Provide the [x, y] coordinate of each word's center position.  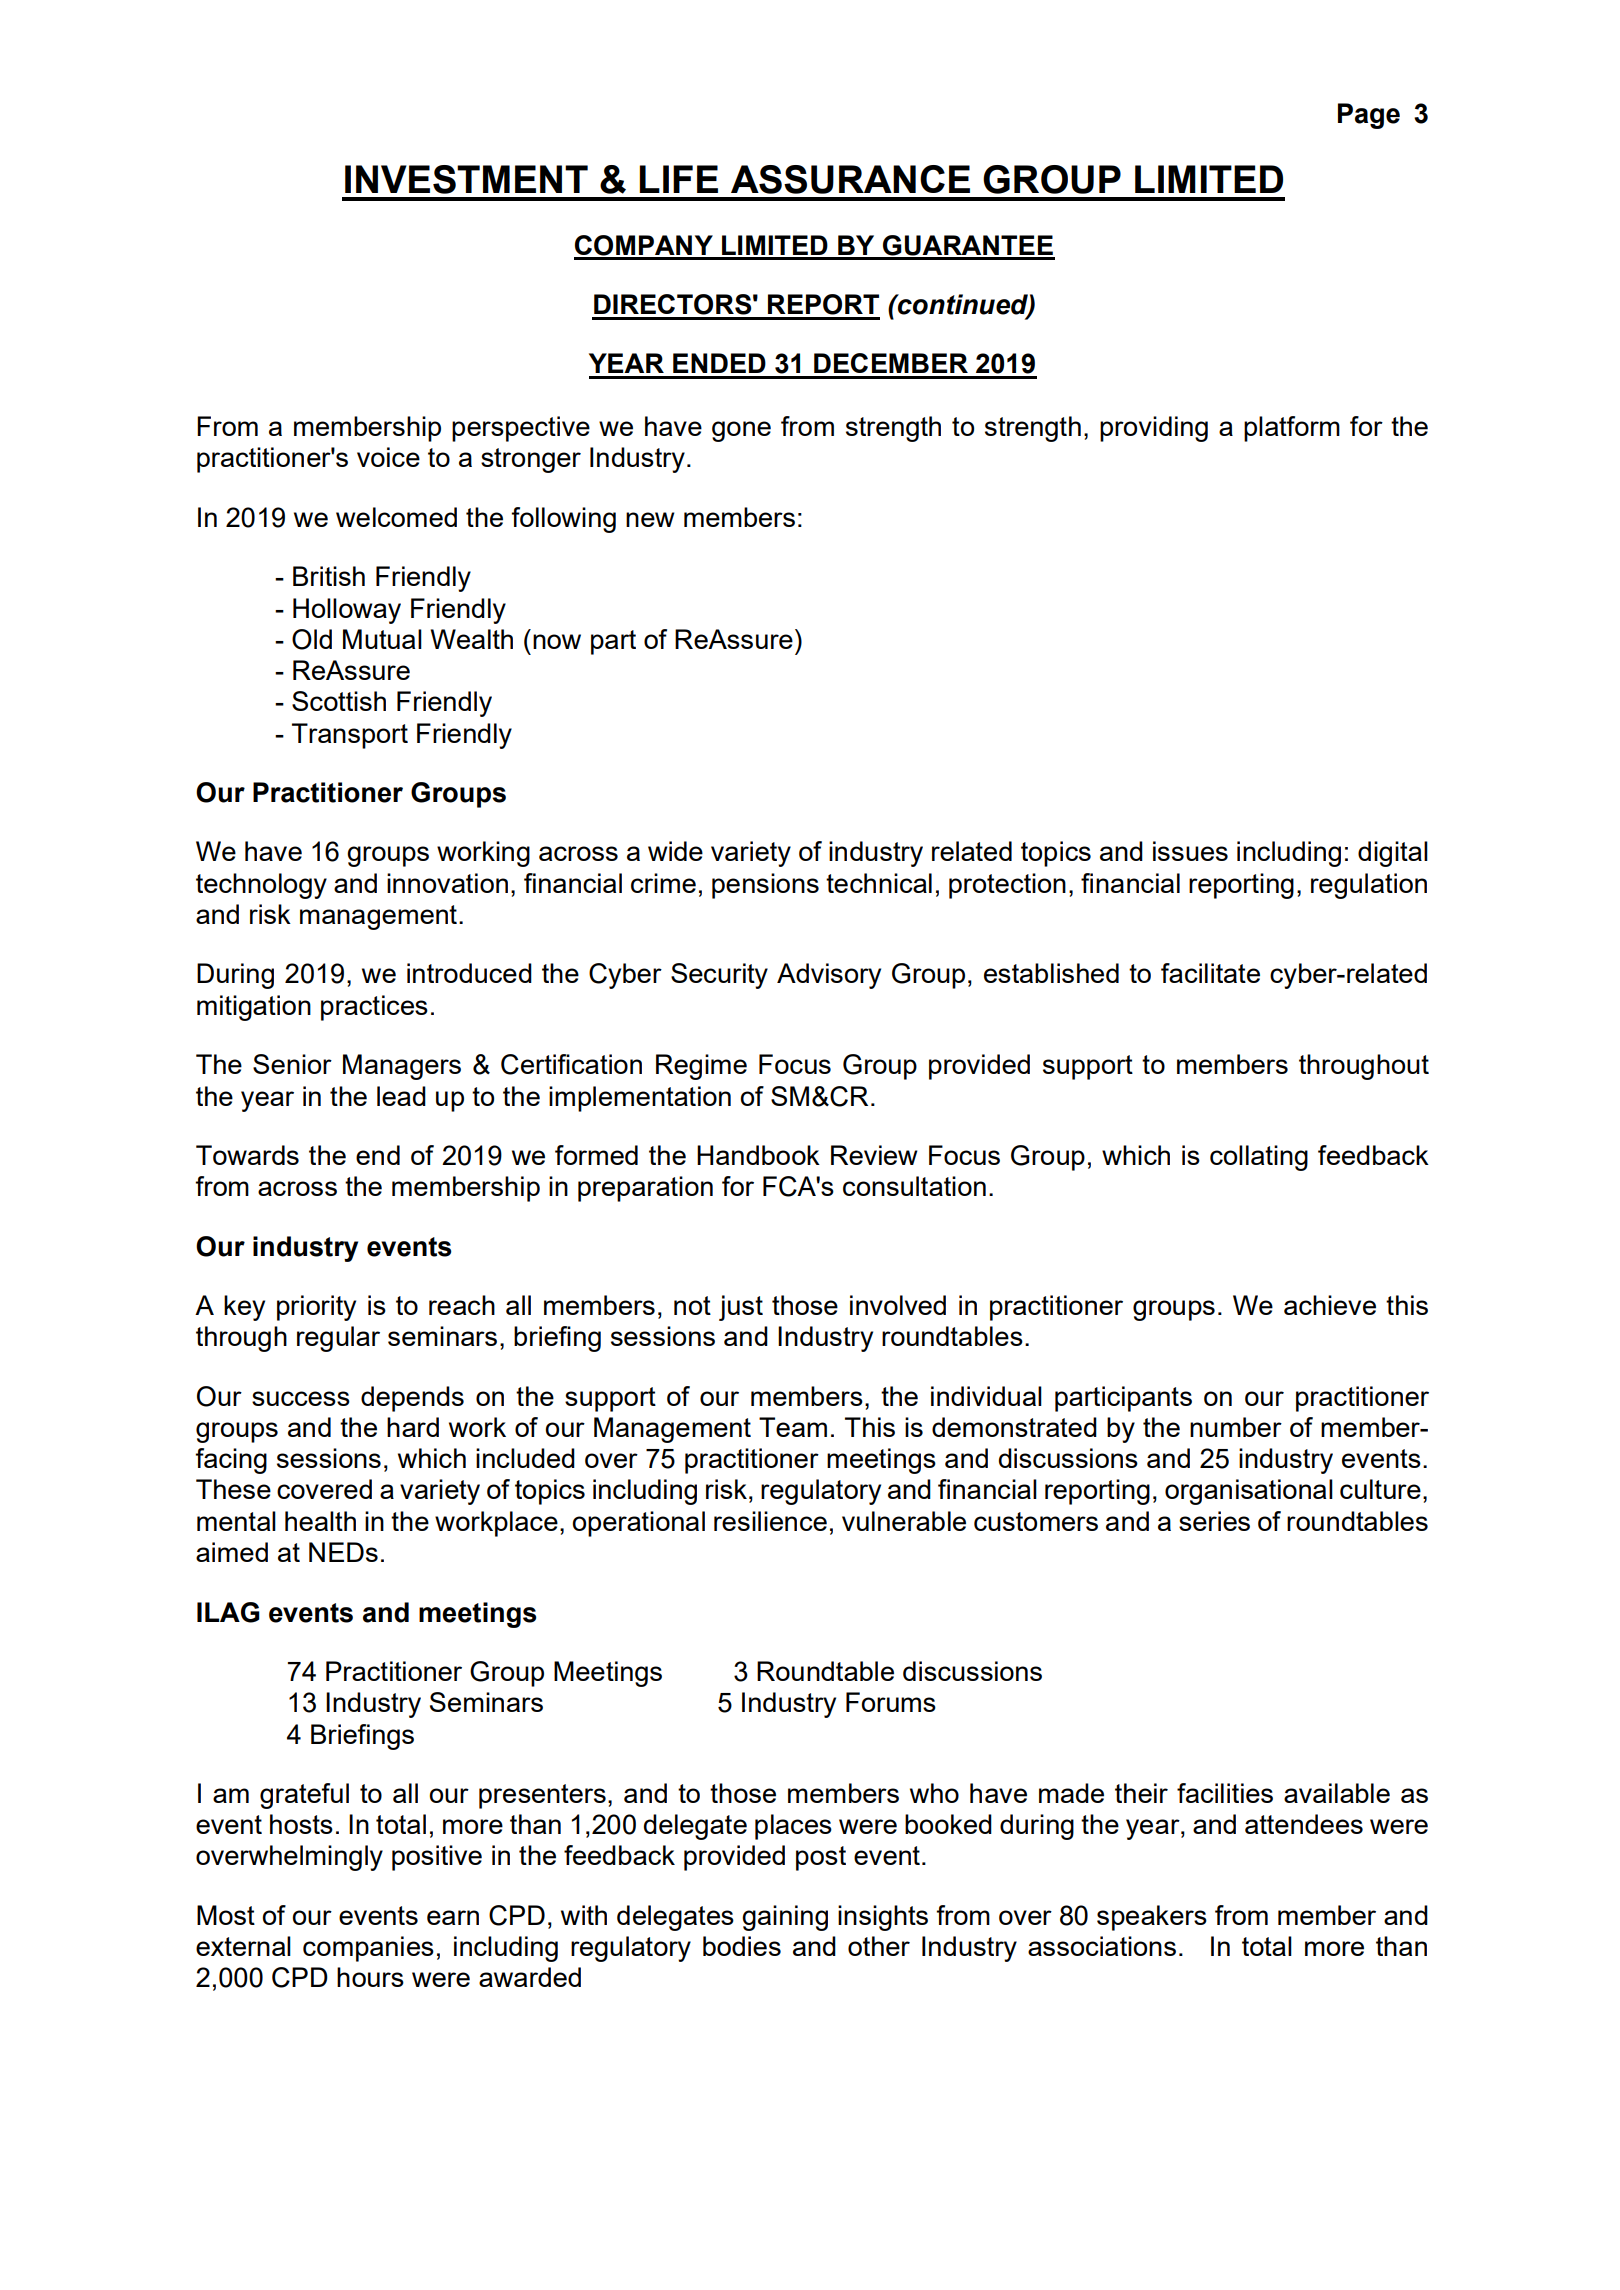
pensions [765, 886]
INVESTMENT [466, 179]
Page [1369, 116]
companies [368, 1949]
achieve [1330, 1305]
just [741, 1308]
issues [1190, 851]
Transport [350, 736]
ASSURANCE [850, 179]
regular [338, 1339]
